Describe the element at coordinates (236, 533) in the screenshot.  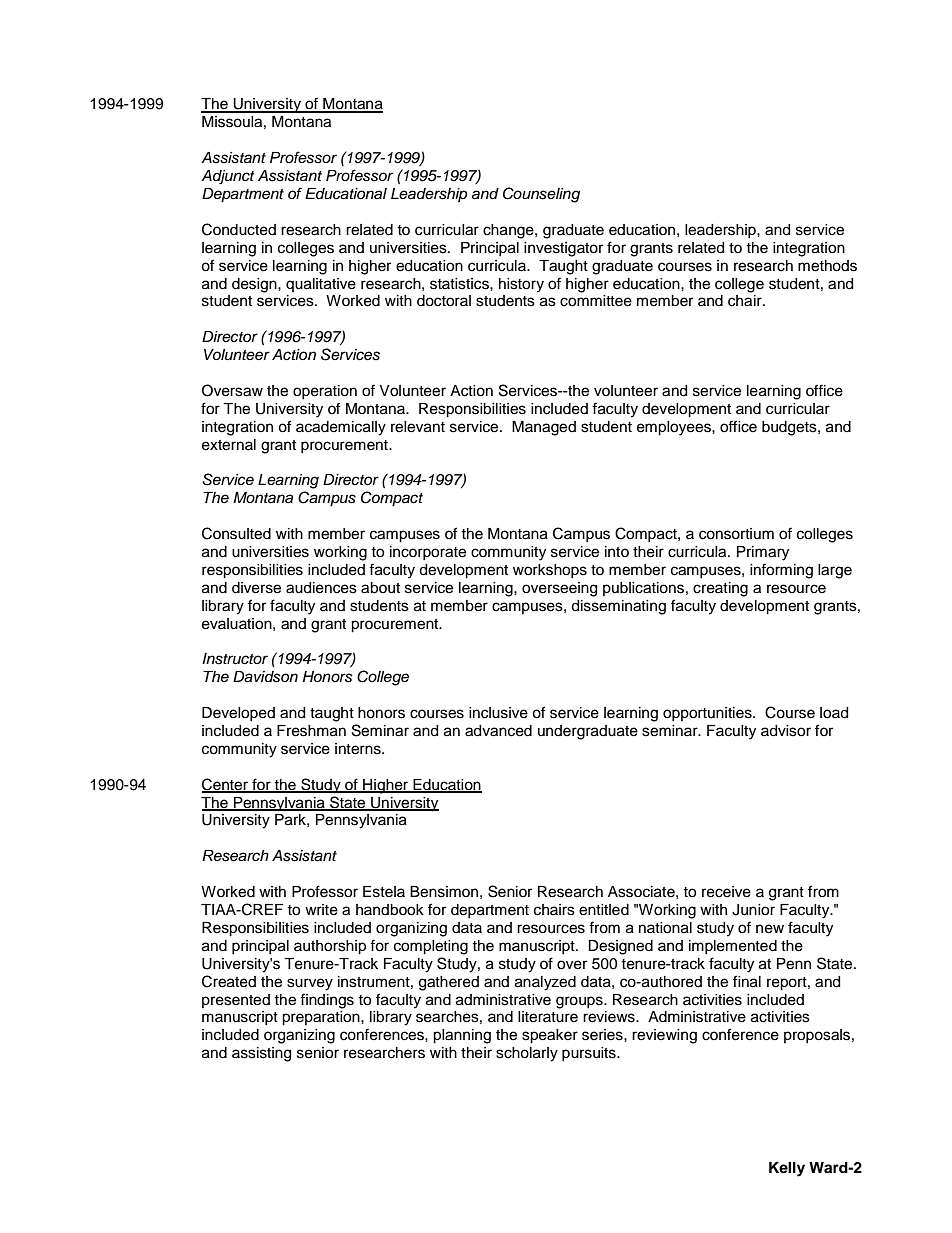
I see `Consulted` at that location.
